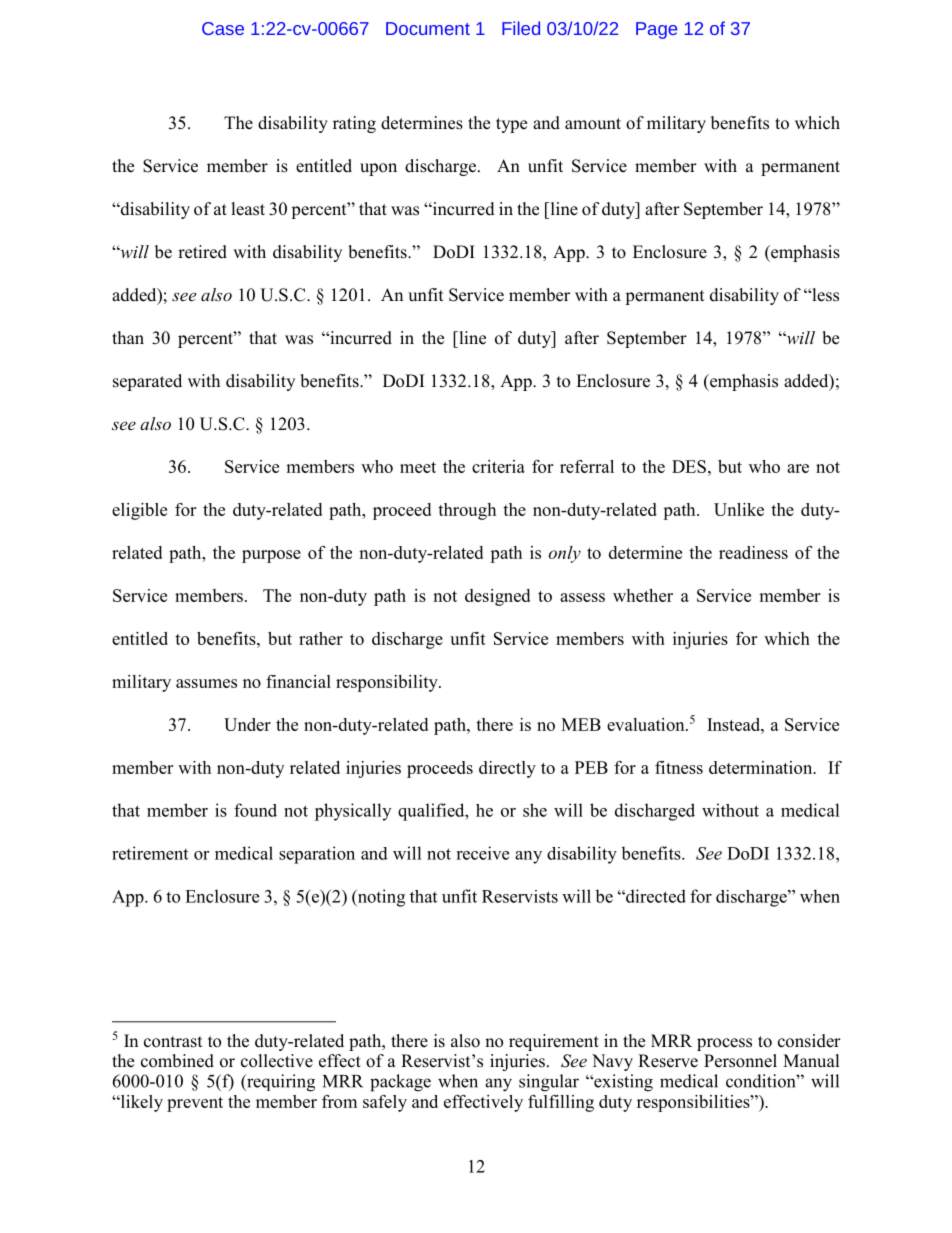 The height and width of the screenshot is (1233, 952). I want to click on eligible, so click(139, 511).
